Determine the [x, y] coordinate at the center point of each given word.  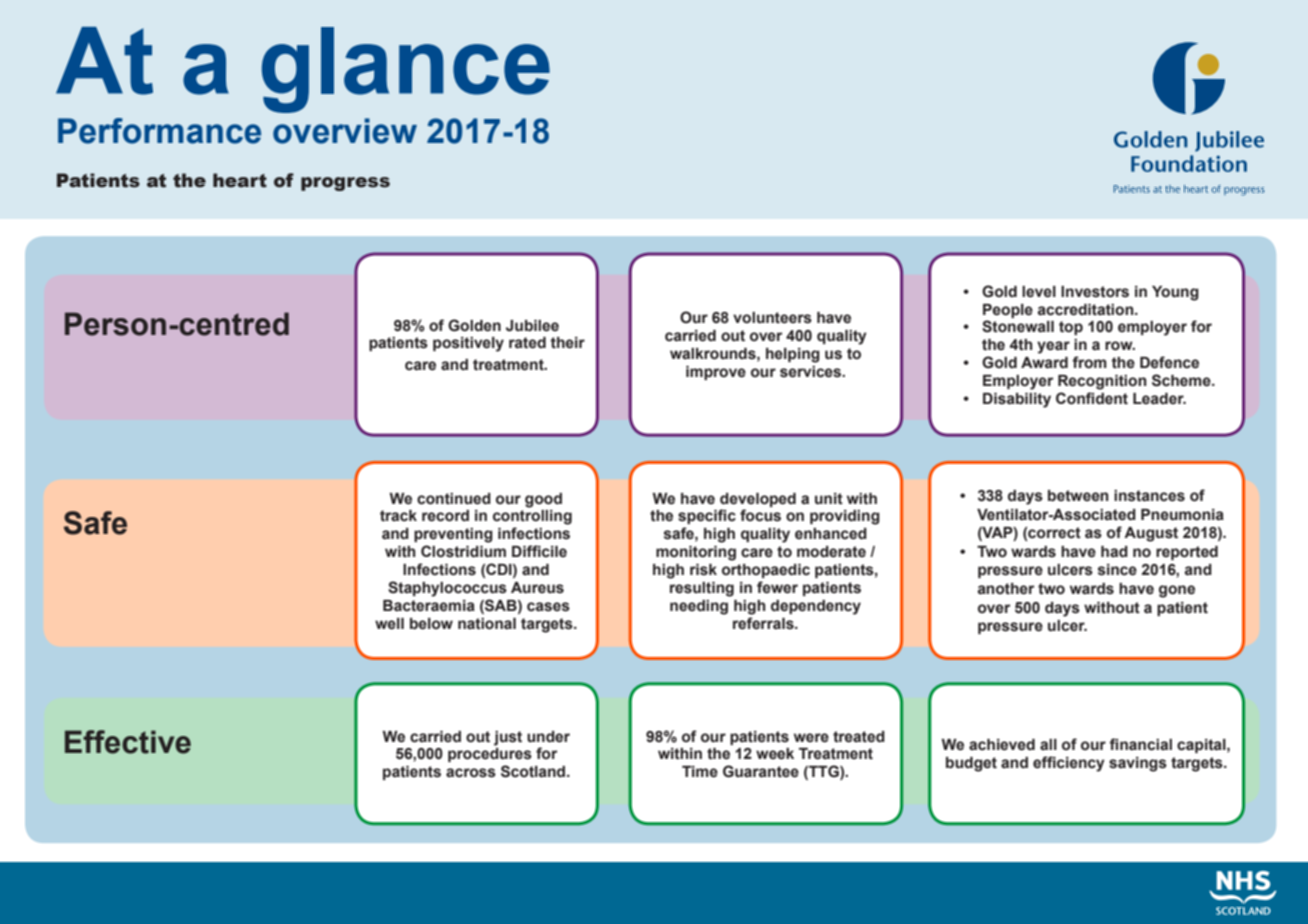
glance [406, 70]
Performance [159, 131]
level [1039, 292]
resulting [702, 589]
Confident [1092, 398]
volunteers [772, 318]
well [389, 624]
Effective [128, 742]
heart [240, 180]
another [1006, 589]
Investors [1095, 292]
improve [716, 373]
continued [454, 499]
